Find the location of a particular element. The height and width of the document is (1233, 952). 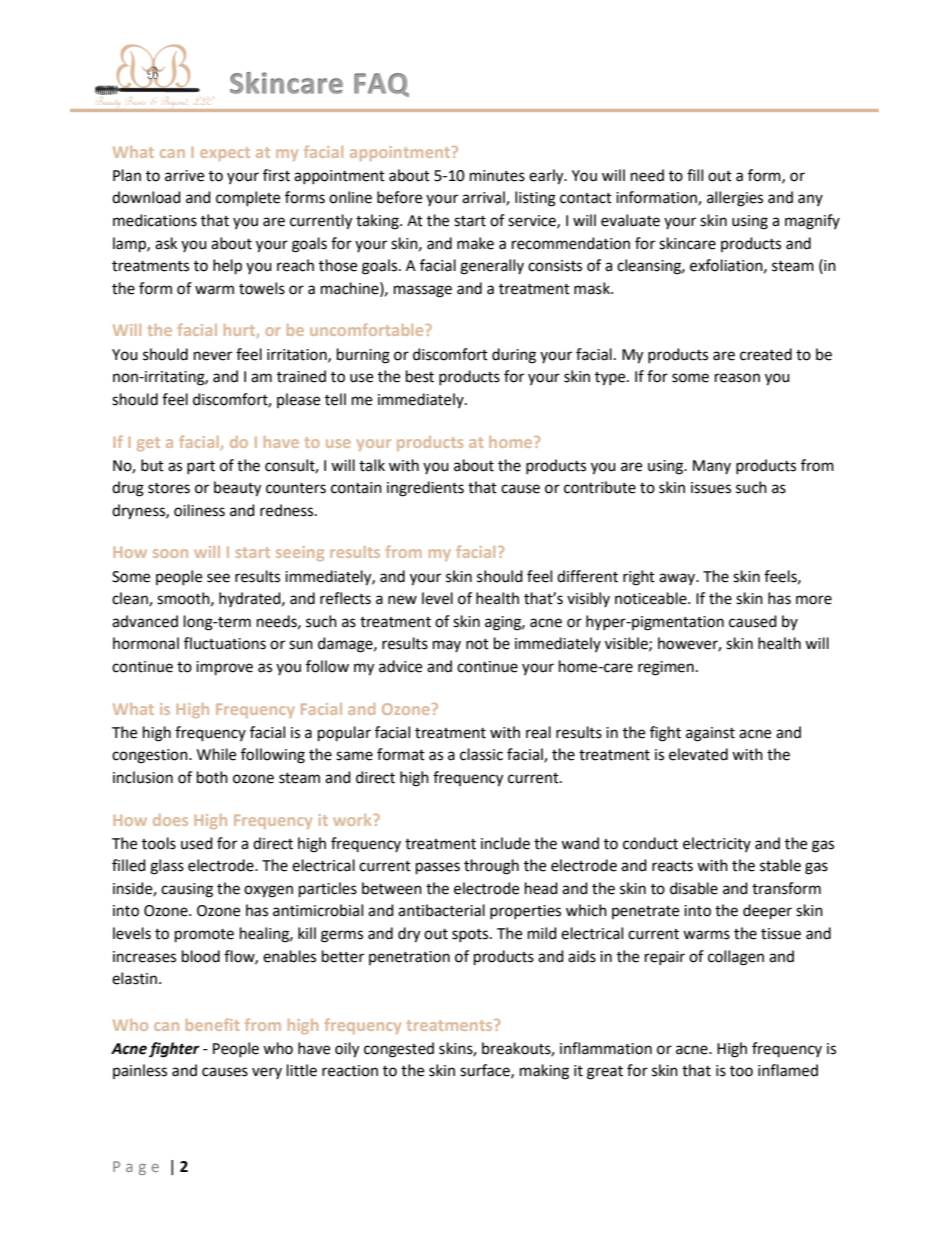

allergies is located at coordinates (735, 199).
